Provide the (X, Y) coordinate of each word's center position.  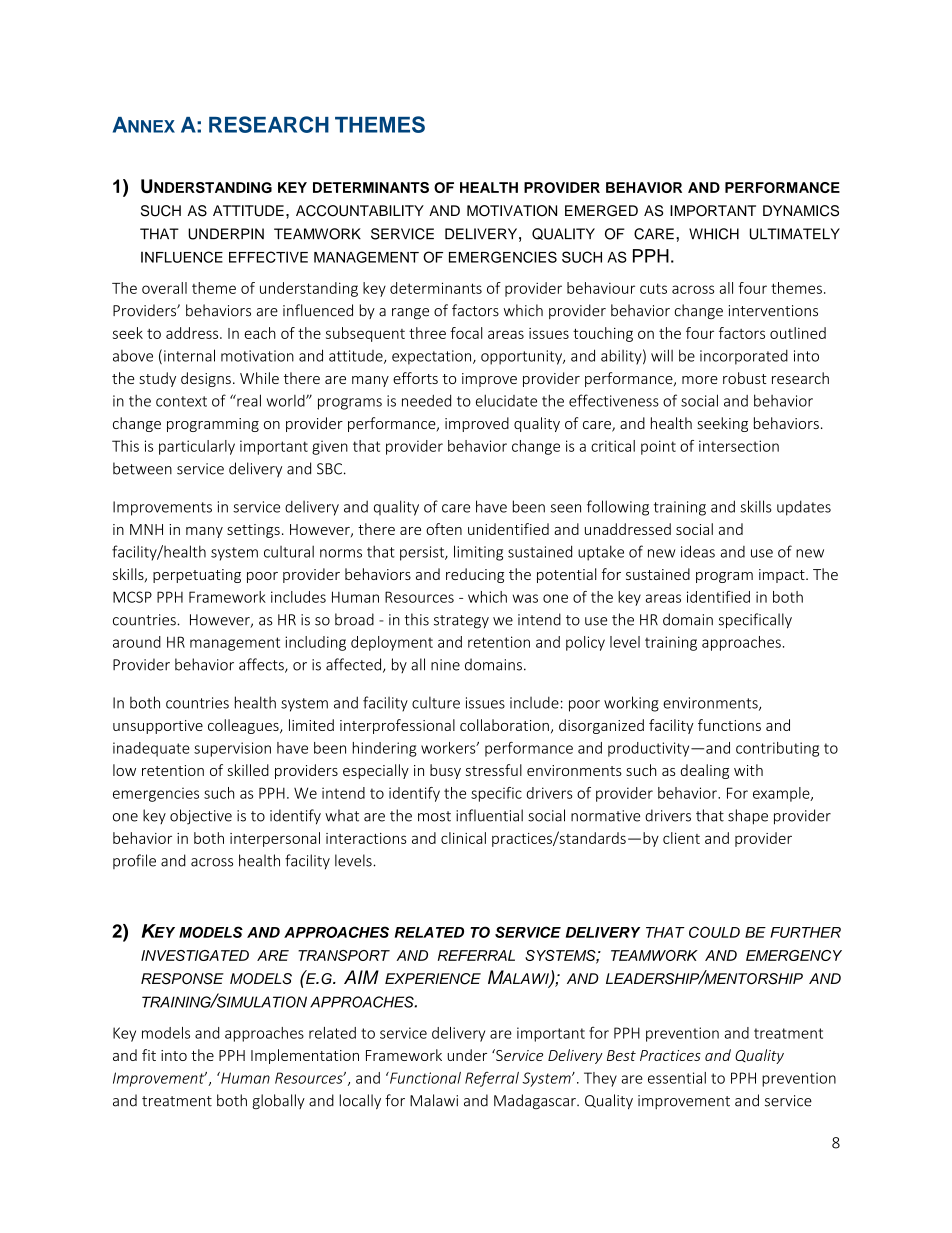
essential (677, 1078)
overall (164, 288)
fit (149, 1055)
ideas (698, 551)
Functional (424, 1078)
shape (748, 817)
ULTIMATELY (795, 234)
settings (253, 531)
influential (489, 815)
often (444, 529)
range (410, 313)
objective (201, 817)
